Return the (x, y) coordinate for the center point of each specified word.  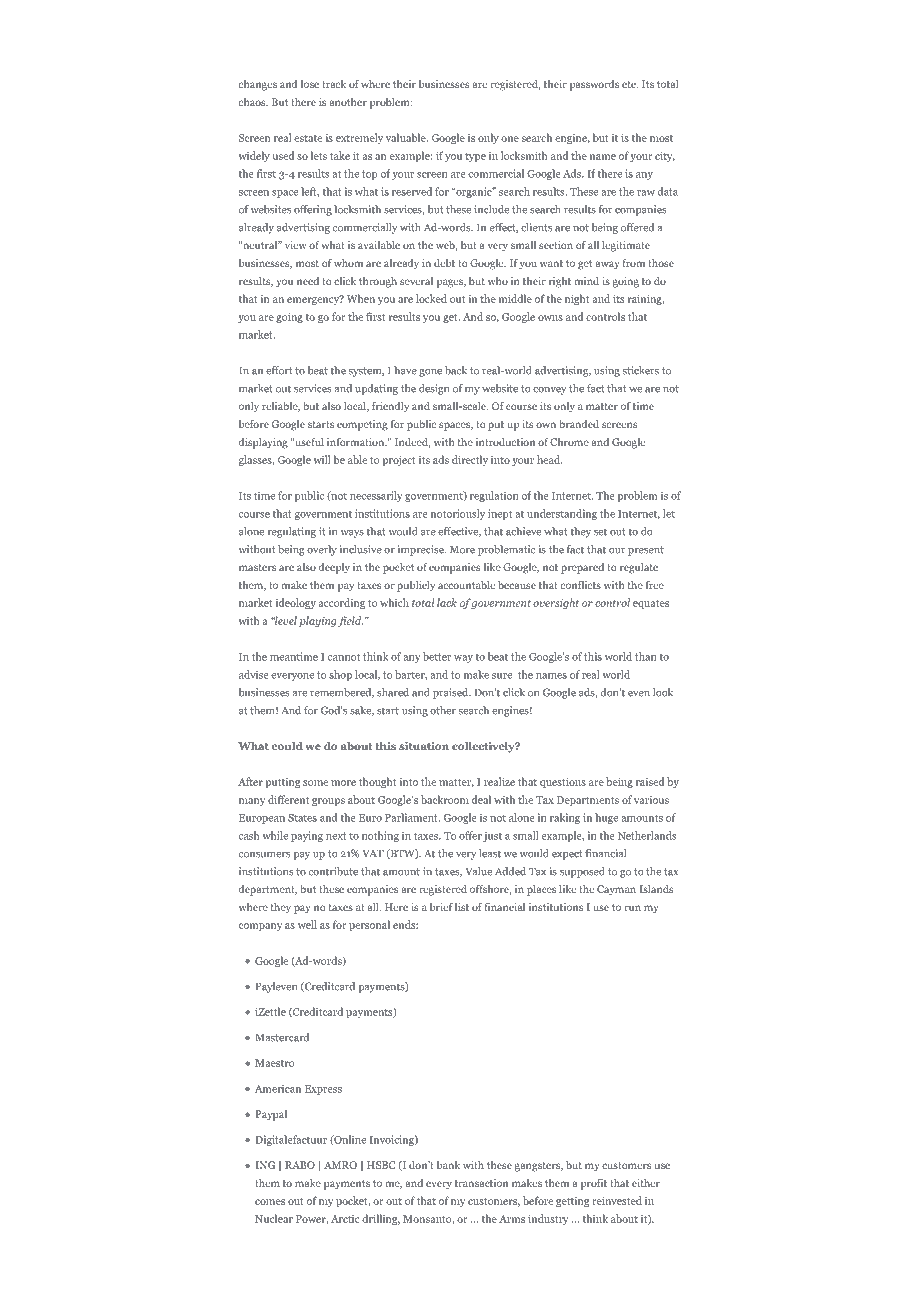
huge (606, 818)
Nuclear (274, 1218)
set (600, 532)
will (322, 459)
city (665, 157)
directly (470, 460)
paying (307, 836)
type (475, 157)
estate (308, 138)
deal (481, 799)
